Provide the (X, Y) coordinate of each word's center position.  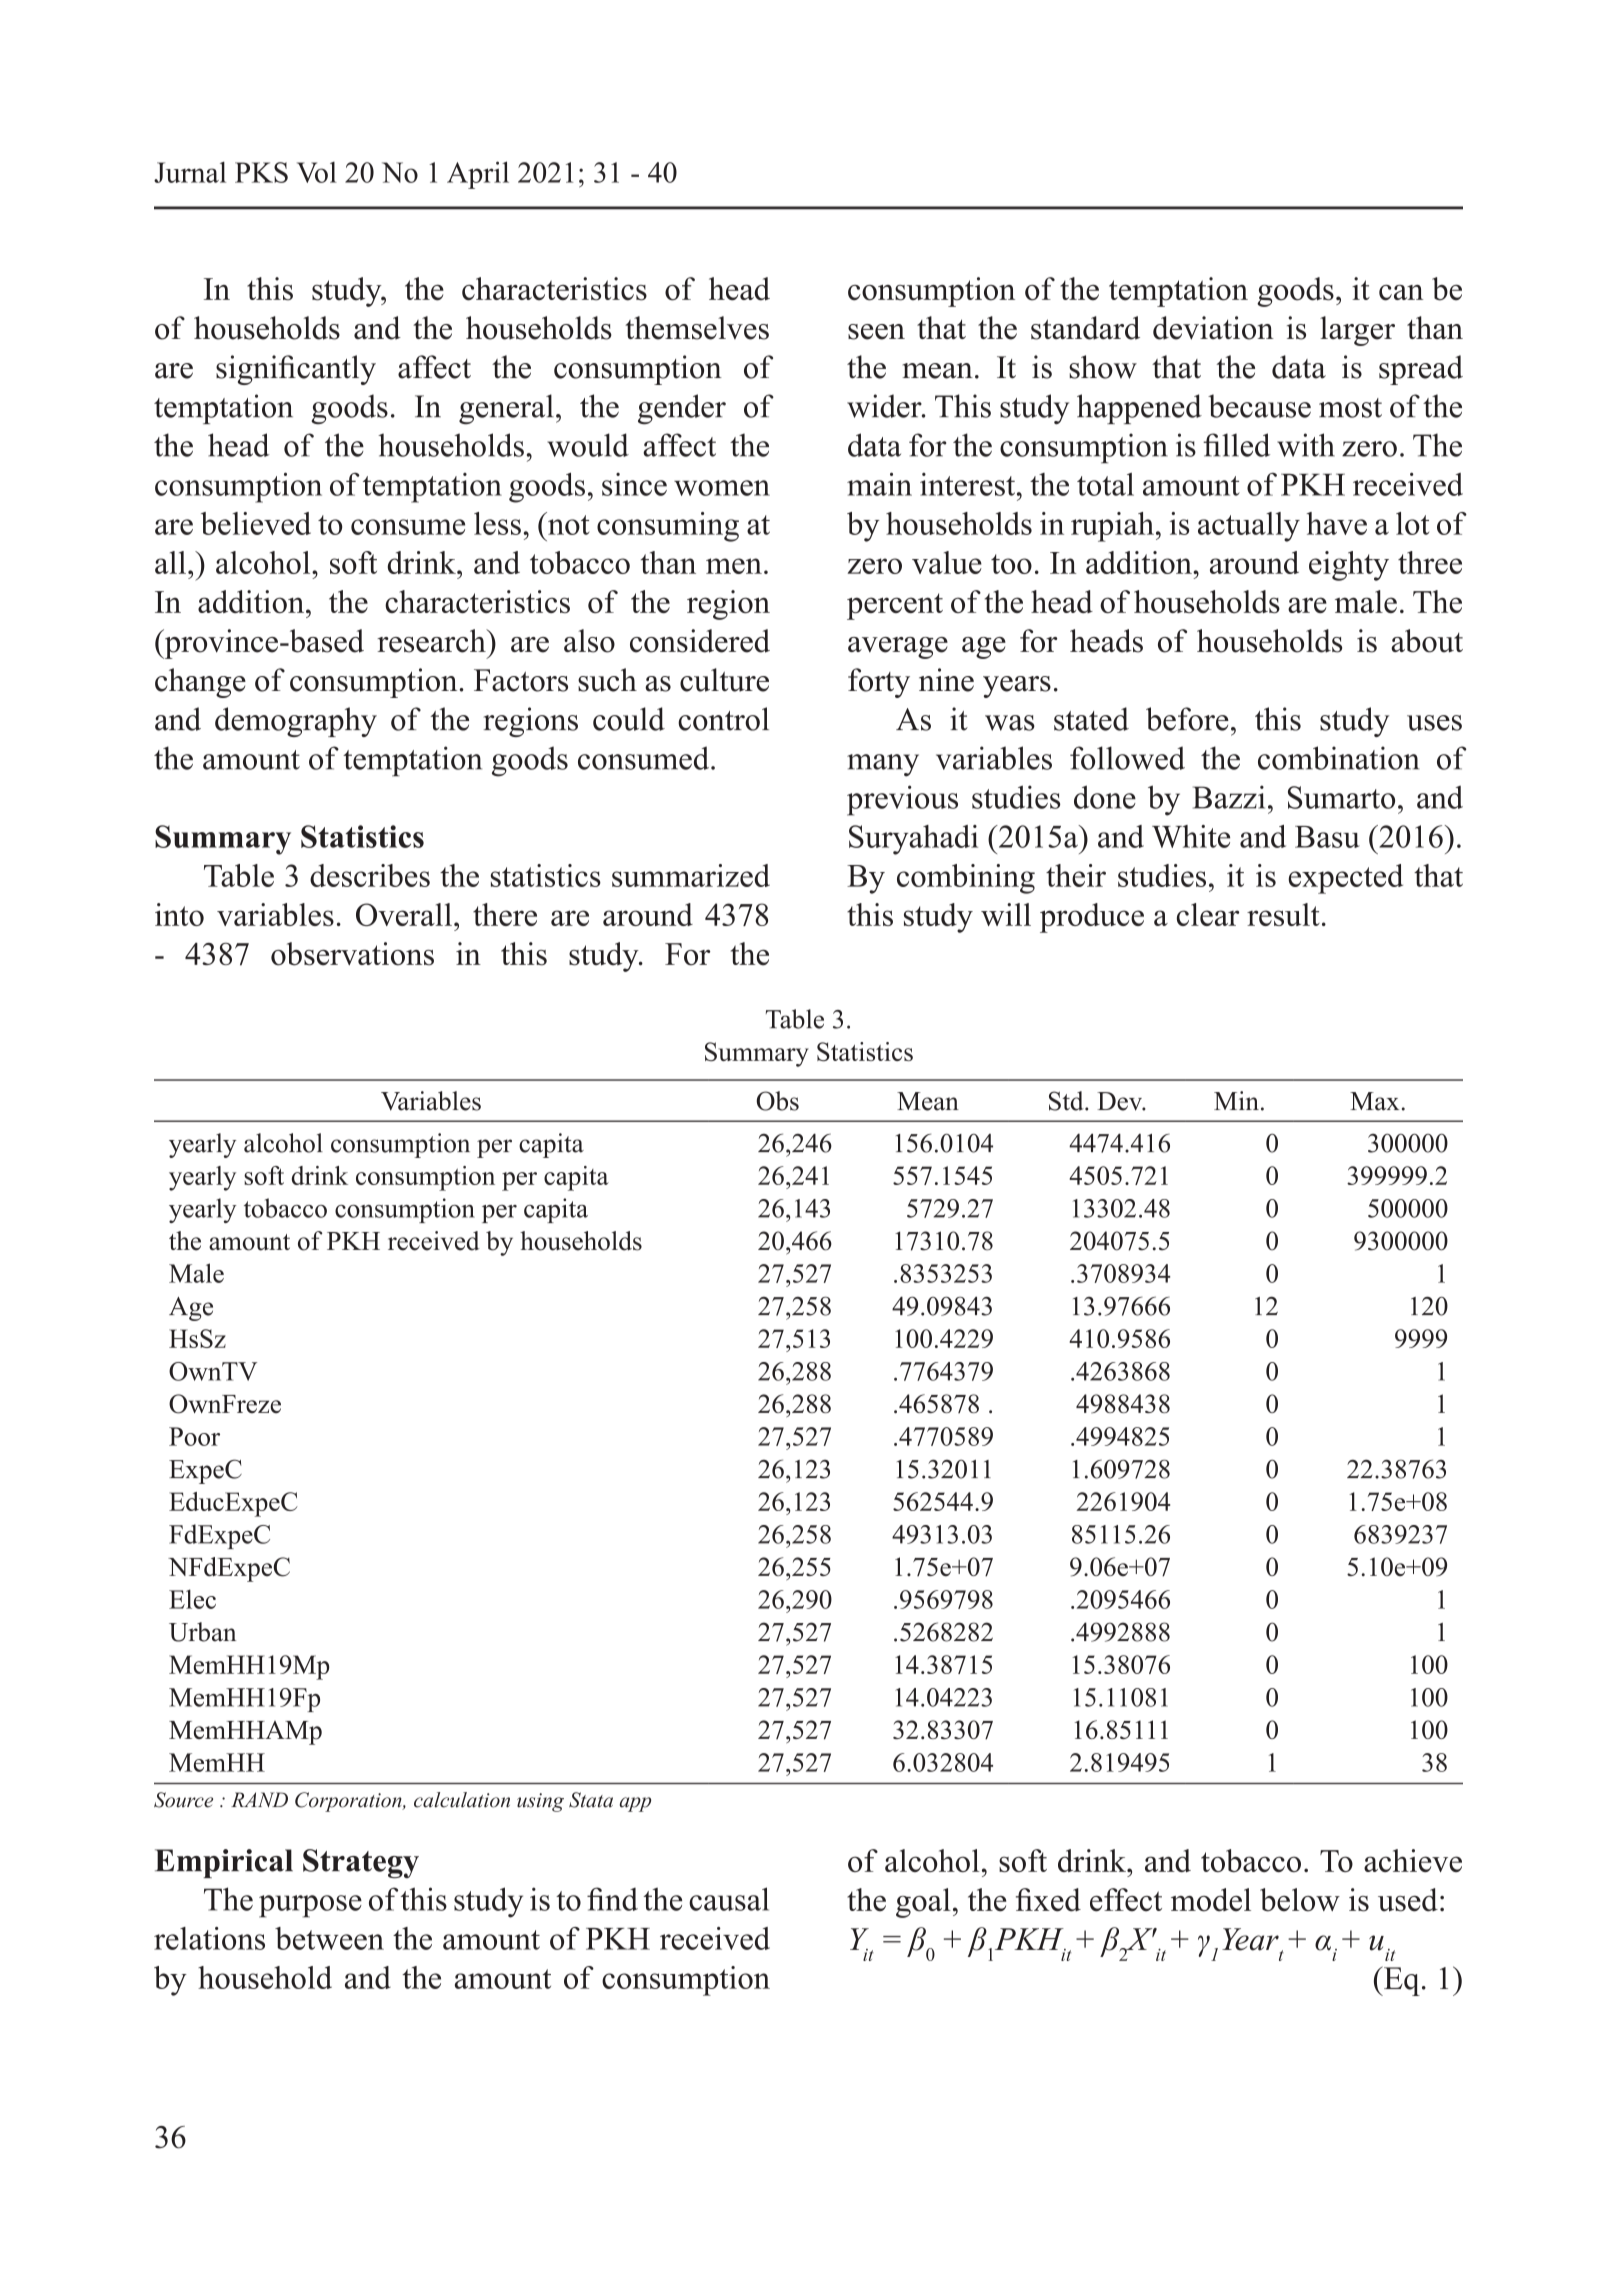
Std (1067, 1101)
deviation (1213, 328)
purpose (310, 1906)
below (1300, 1900)
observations (352, 954)
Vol (317, 172)
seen (876, 332)
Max (1374, 1101)
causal (729, 1899)
